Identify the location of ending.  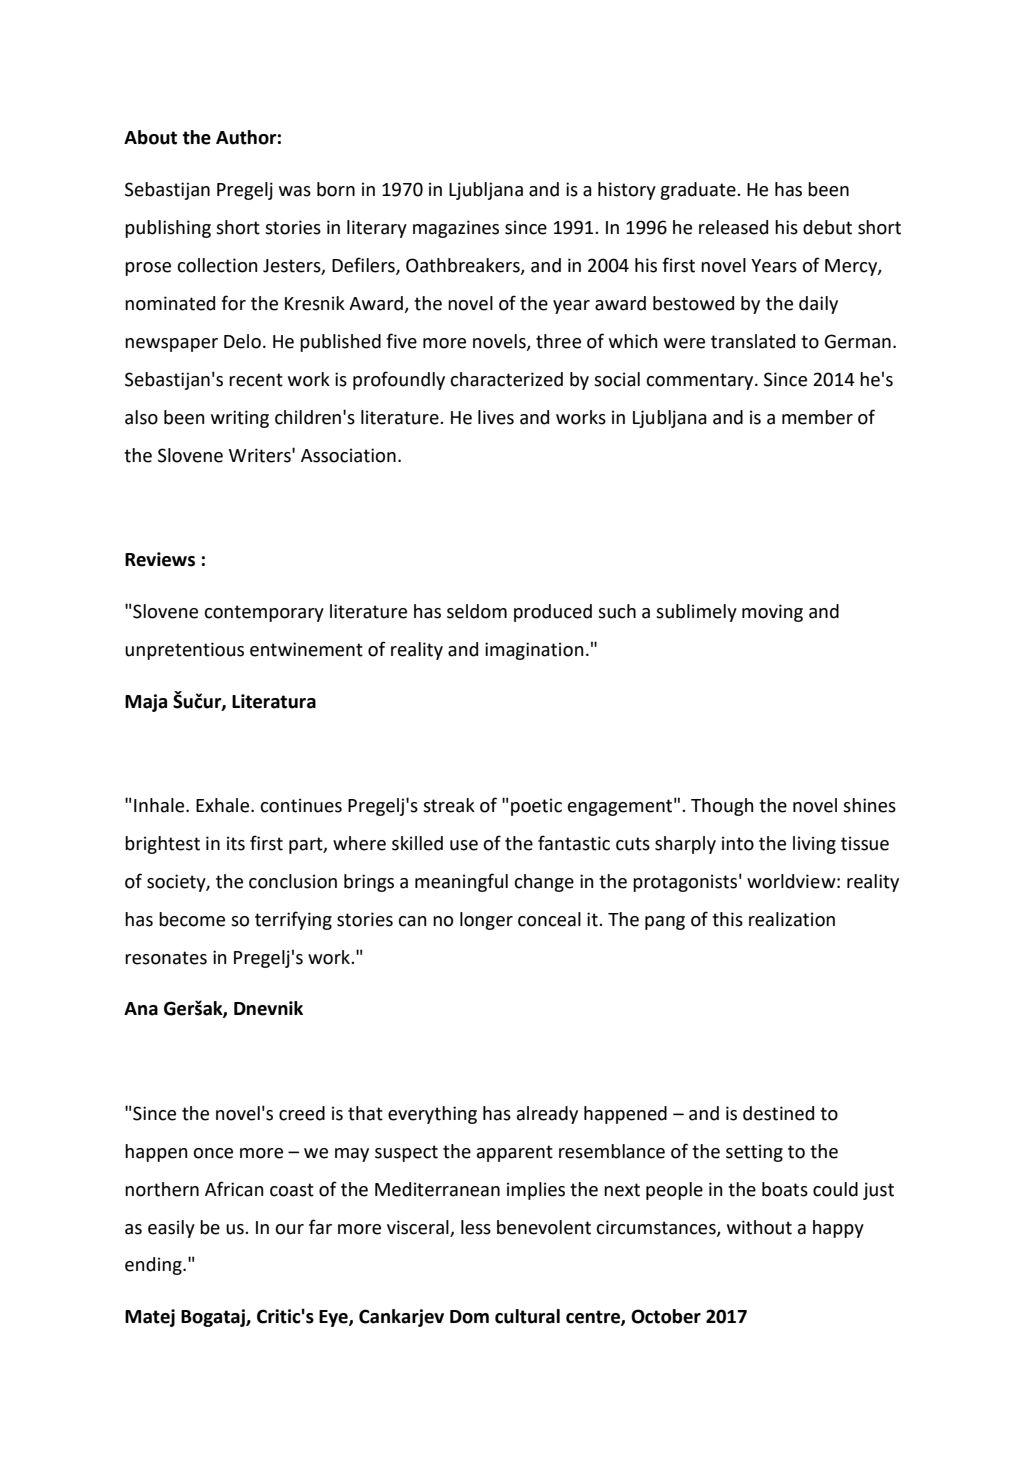
(154, 1266).
